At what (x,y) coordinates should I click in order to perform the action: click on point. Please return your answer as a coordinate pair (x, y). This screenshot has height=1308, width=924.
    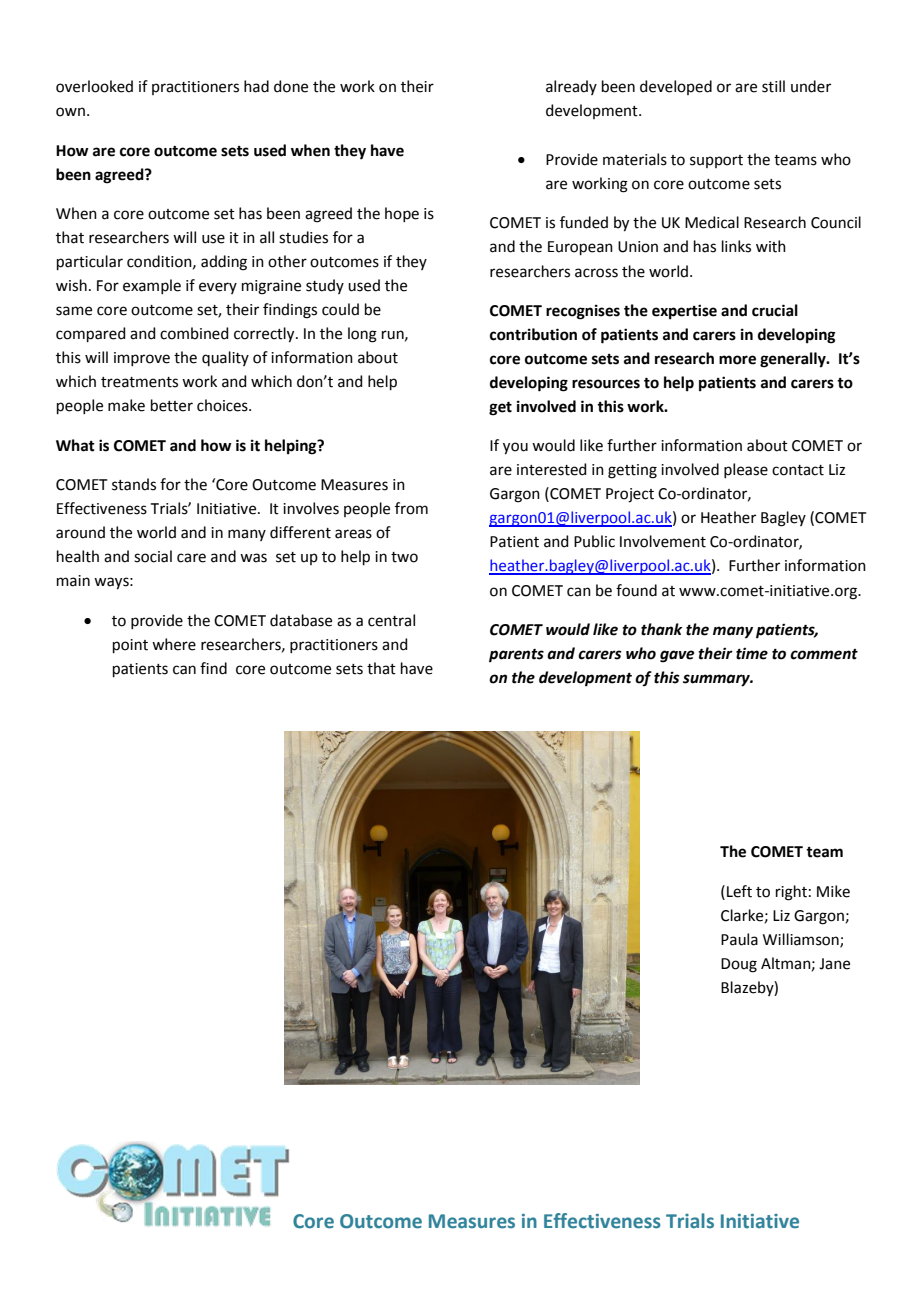
    Looking at the image, I should click on (130, 646).
